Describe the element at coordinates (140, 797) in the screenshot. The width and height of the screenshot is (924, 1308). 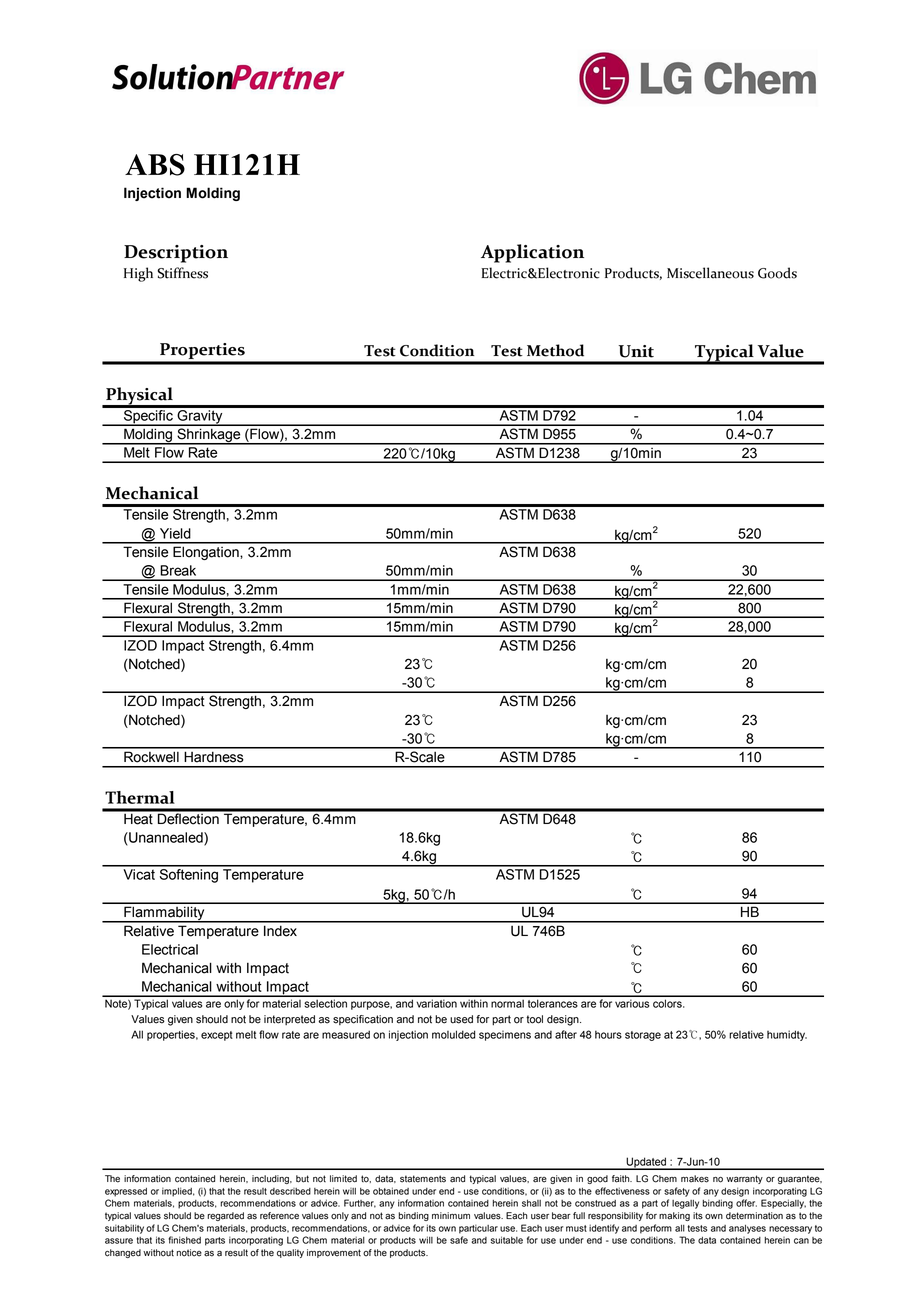
I see `Thermal` at that location.
